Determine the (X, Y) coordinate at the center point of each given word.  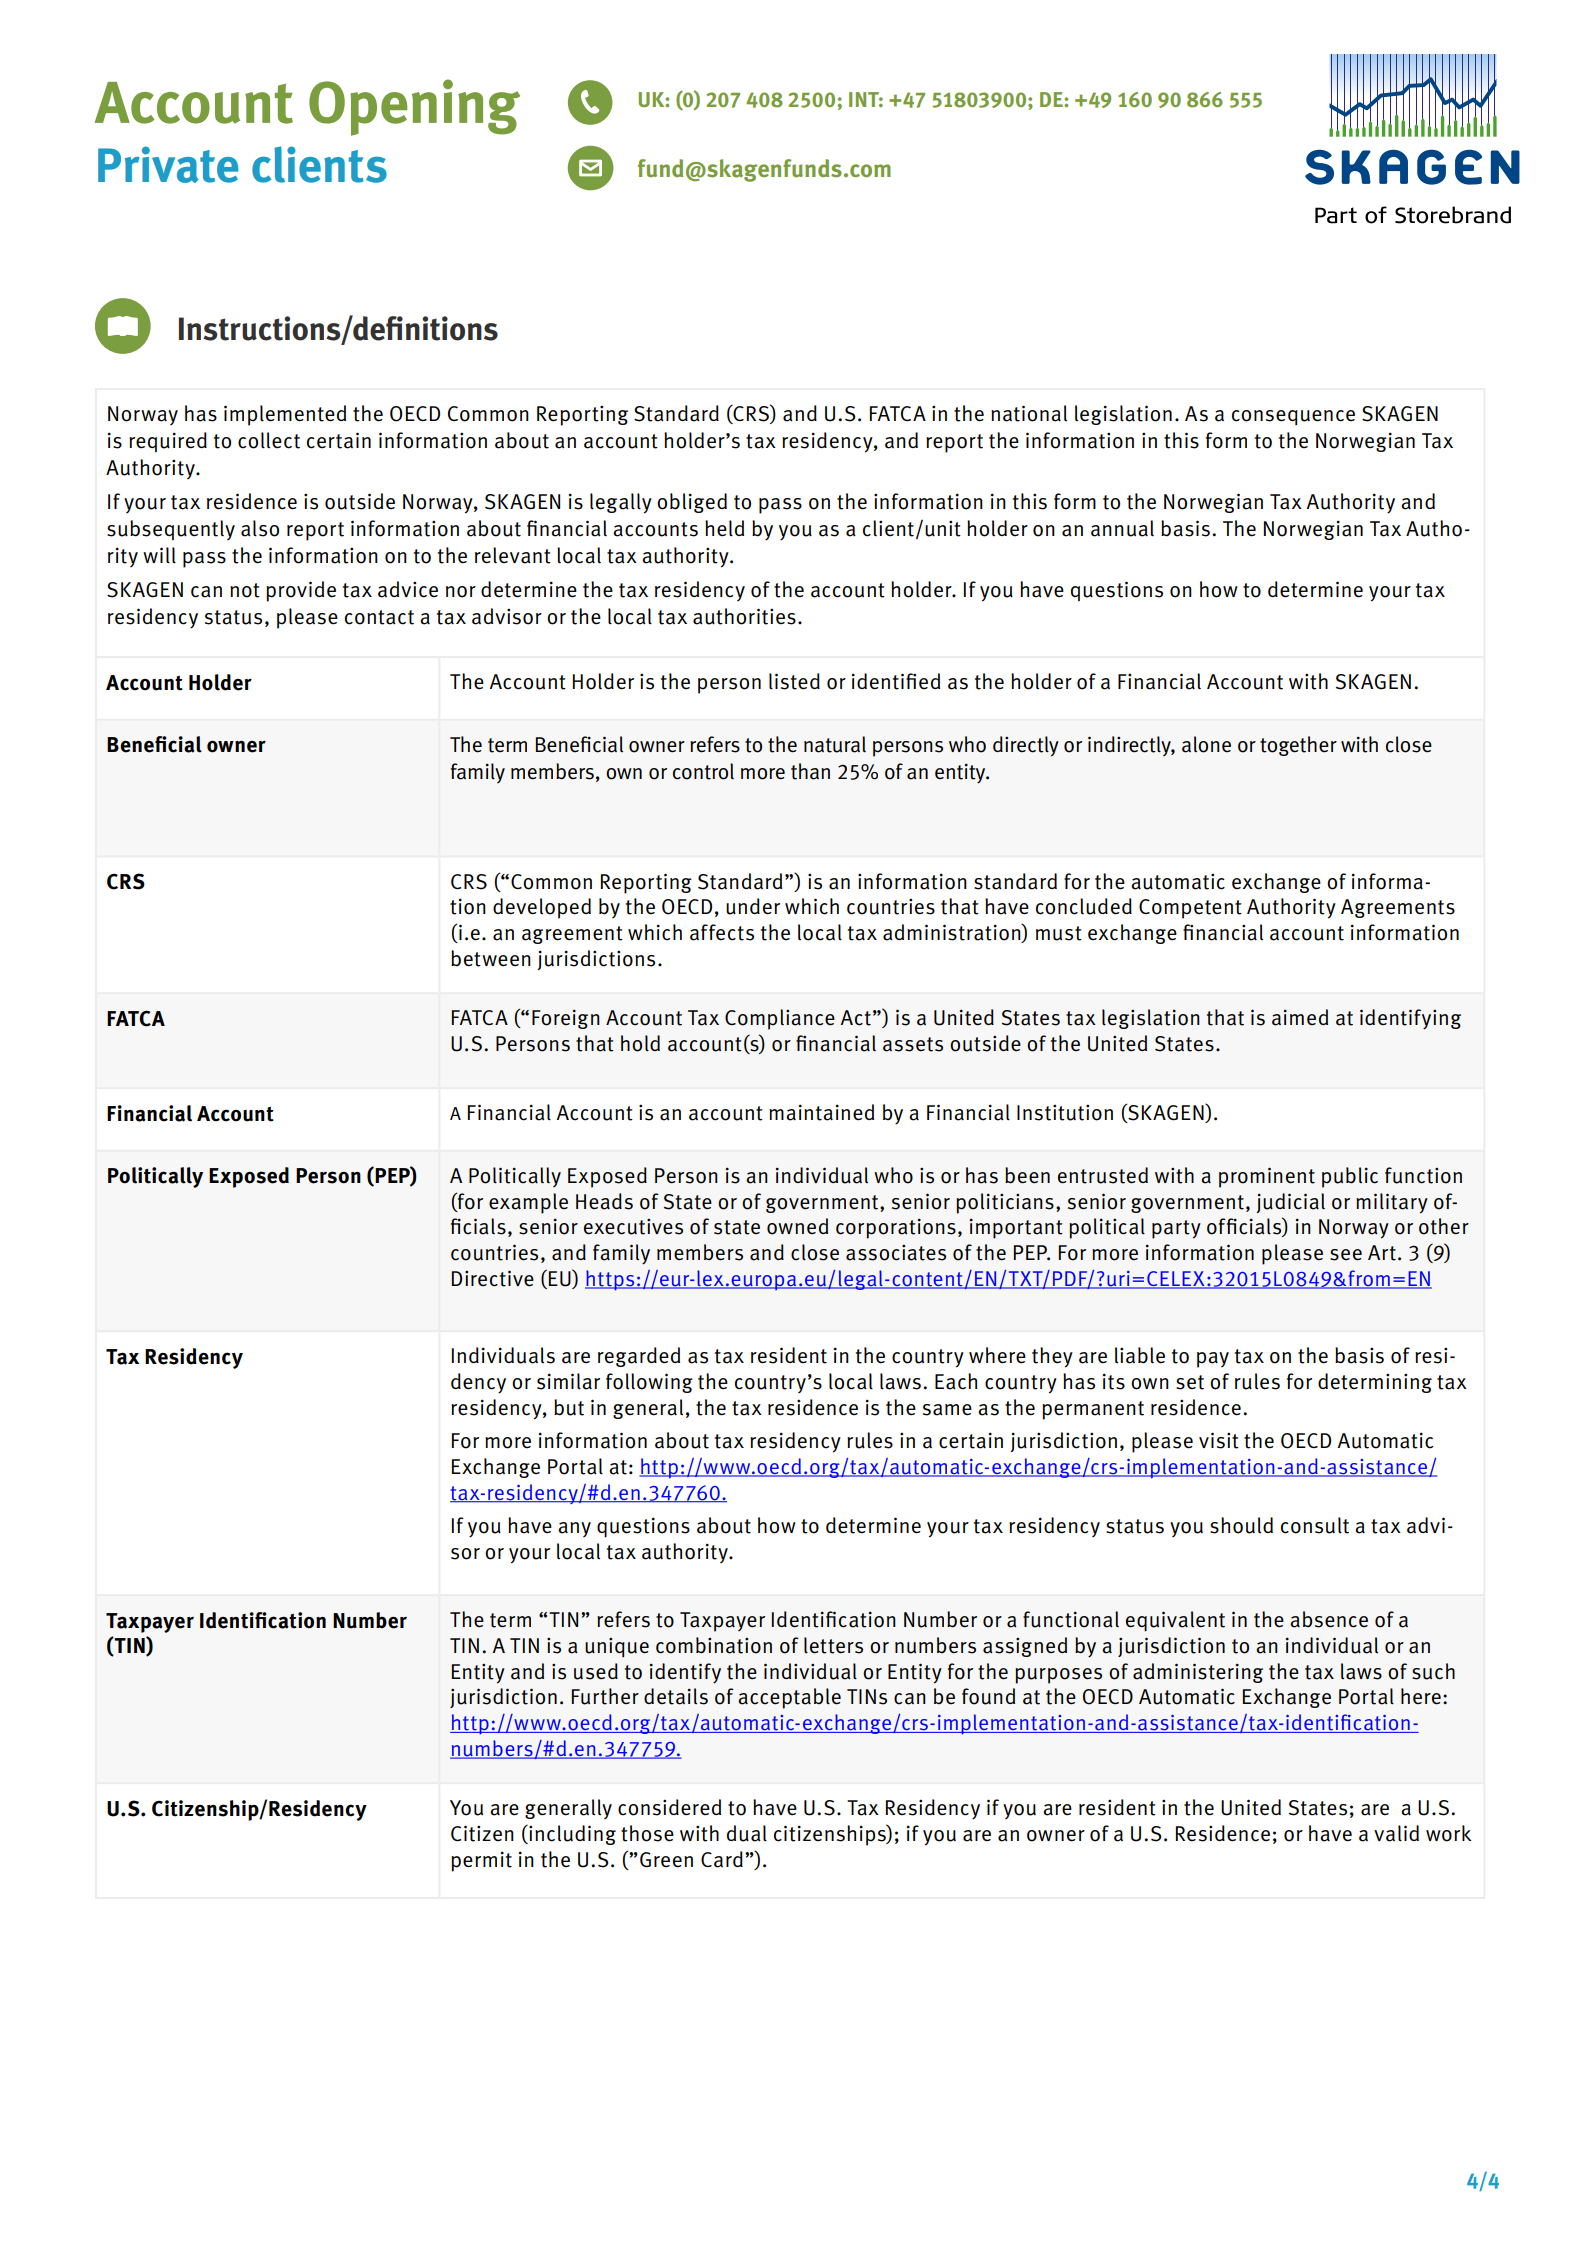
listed (794, 681)
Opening (414, 107)
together (1298, 746)
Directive (493, 1278)
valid (1396, 1833)
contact (379, 617)
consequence (1293, 417)
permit (481, 1861)
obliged (692, 503)
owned (797, 1226)
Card (722, 1859)
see (1346, 1255)
